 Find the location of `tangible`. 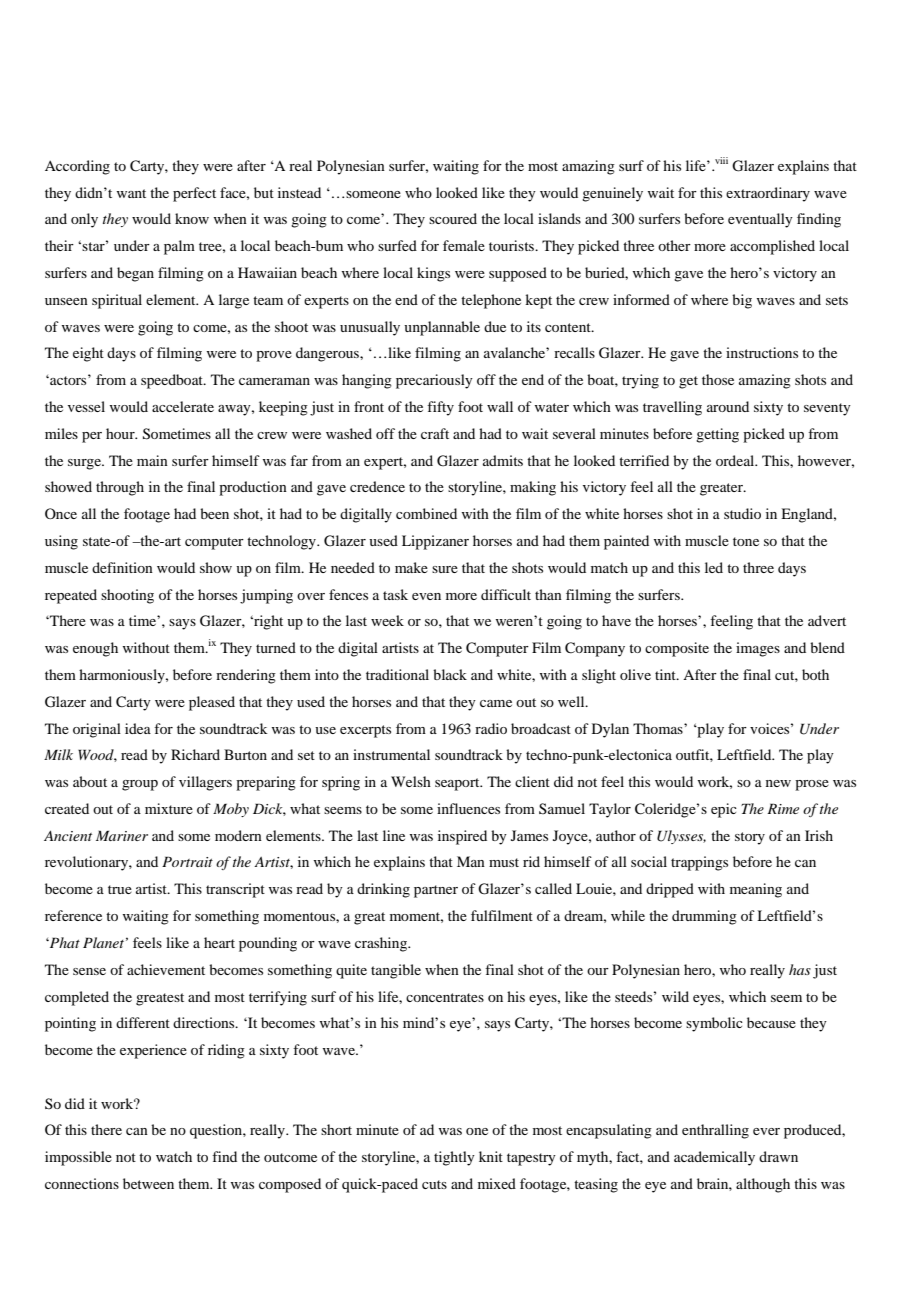

tangible is located at coordinates (396, 971).
